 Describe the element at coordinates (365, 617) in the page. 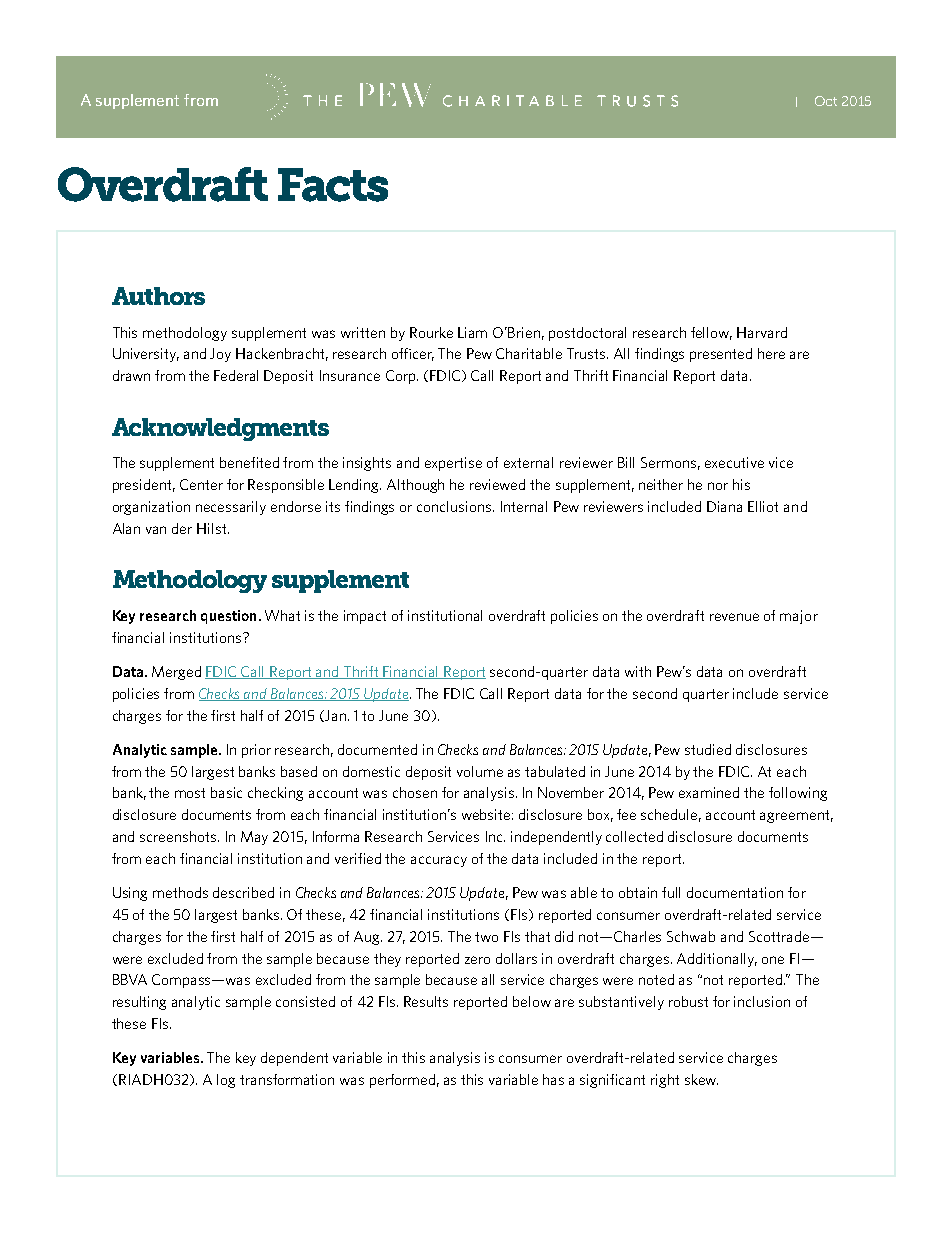

I see `impact` at that location.
